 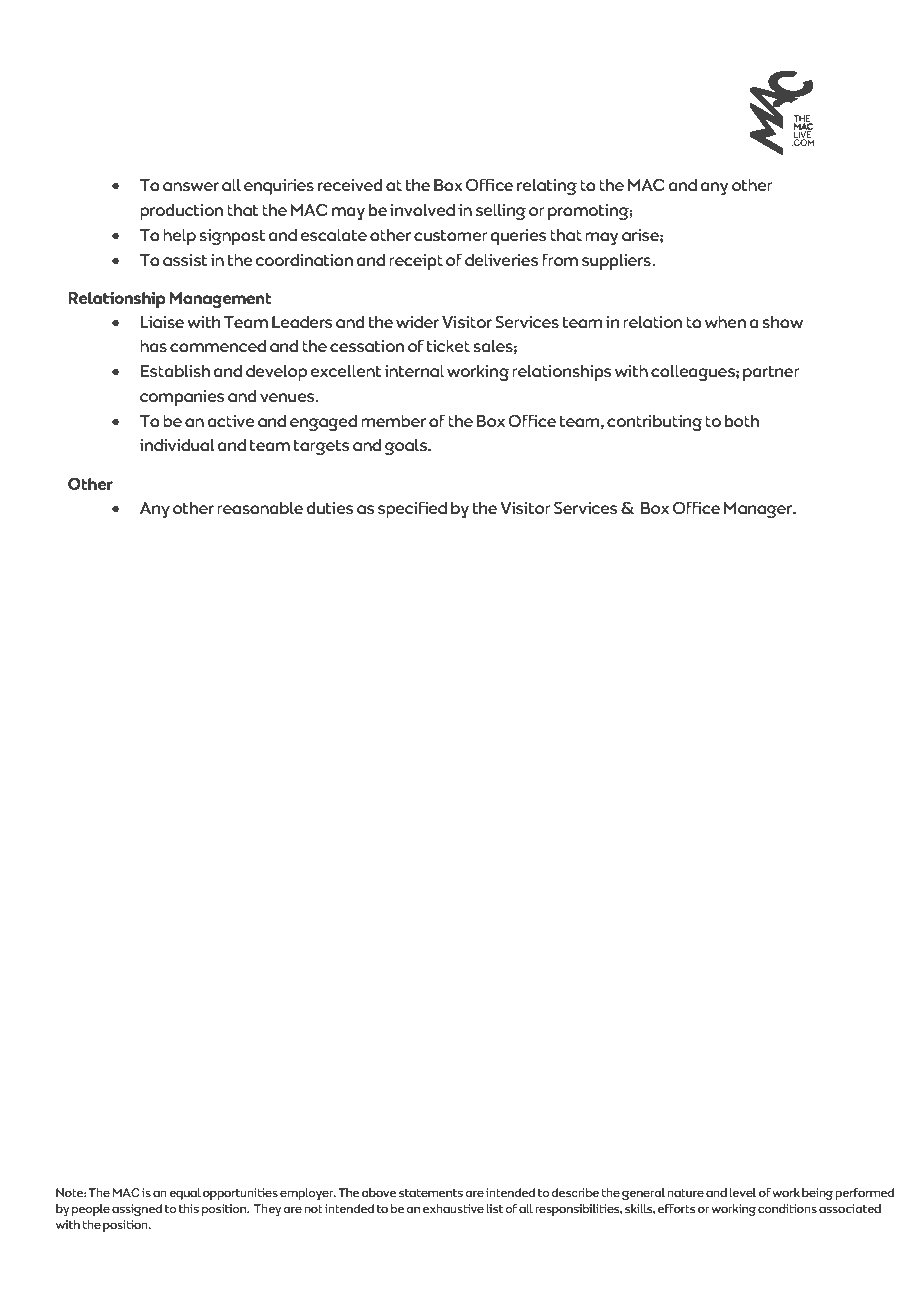 What do you see at coordinates (787, 1208) in the image?
I see `conditions` at bounding box center [787, 1208].
